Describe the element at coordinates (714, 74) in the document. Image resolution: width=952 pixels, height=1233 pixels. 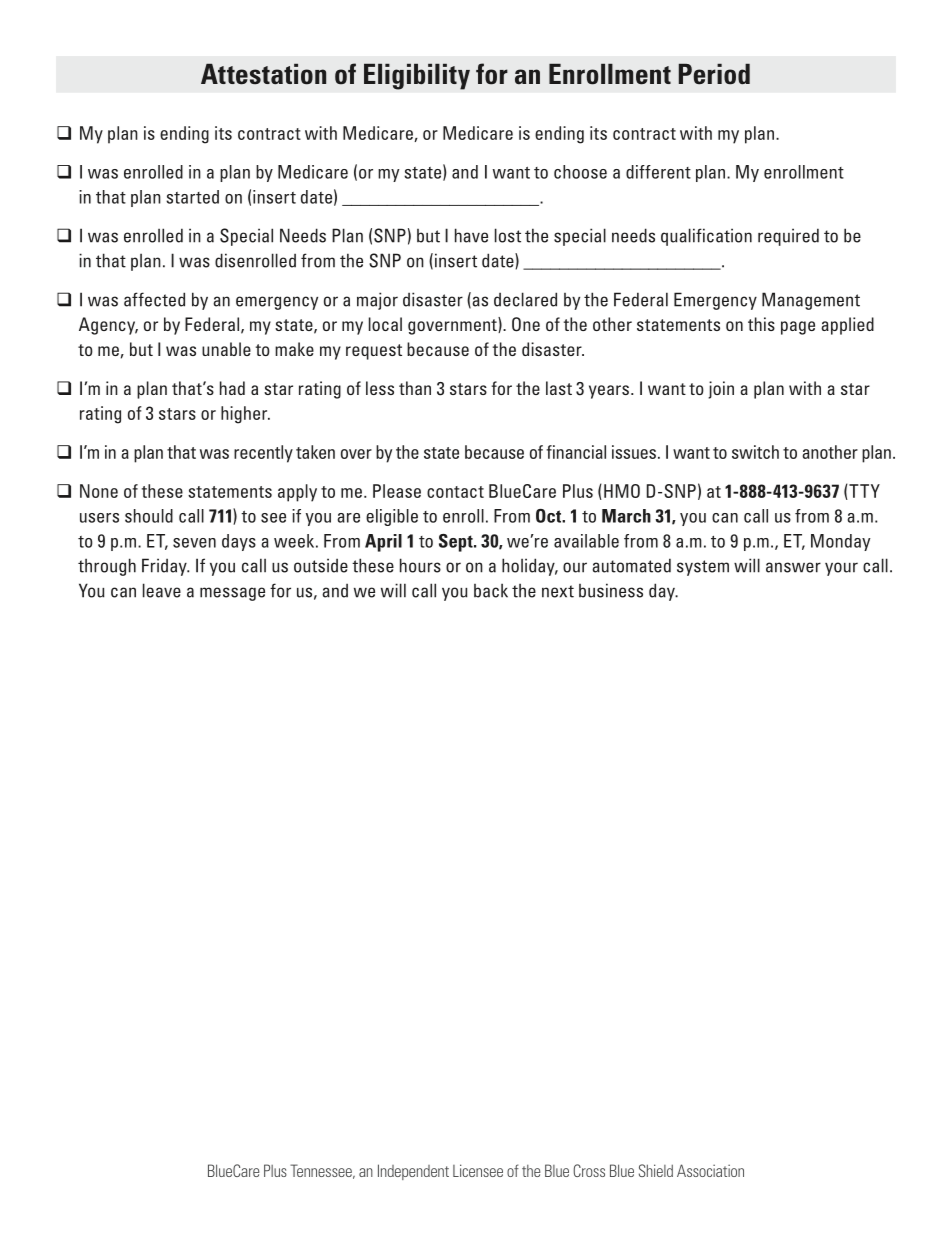
I see `Period` at that location.
